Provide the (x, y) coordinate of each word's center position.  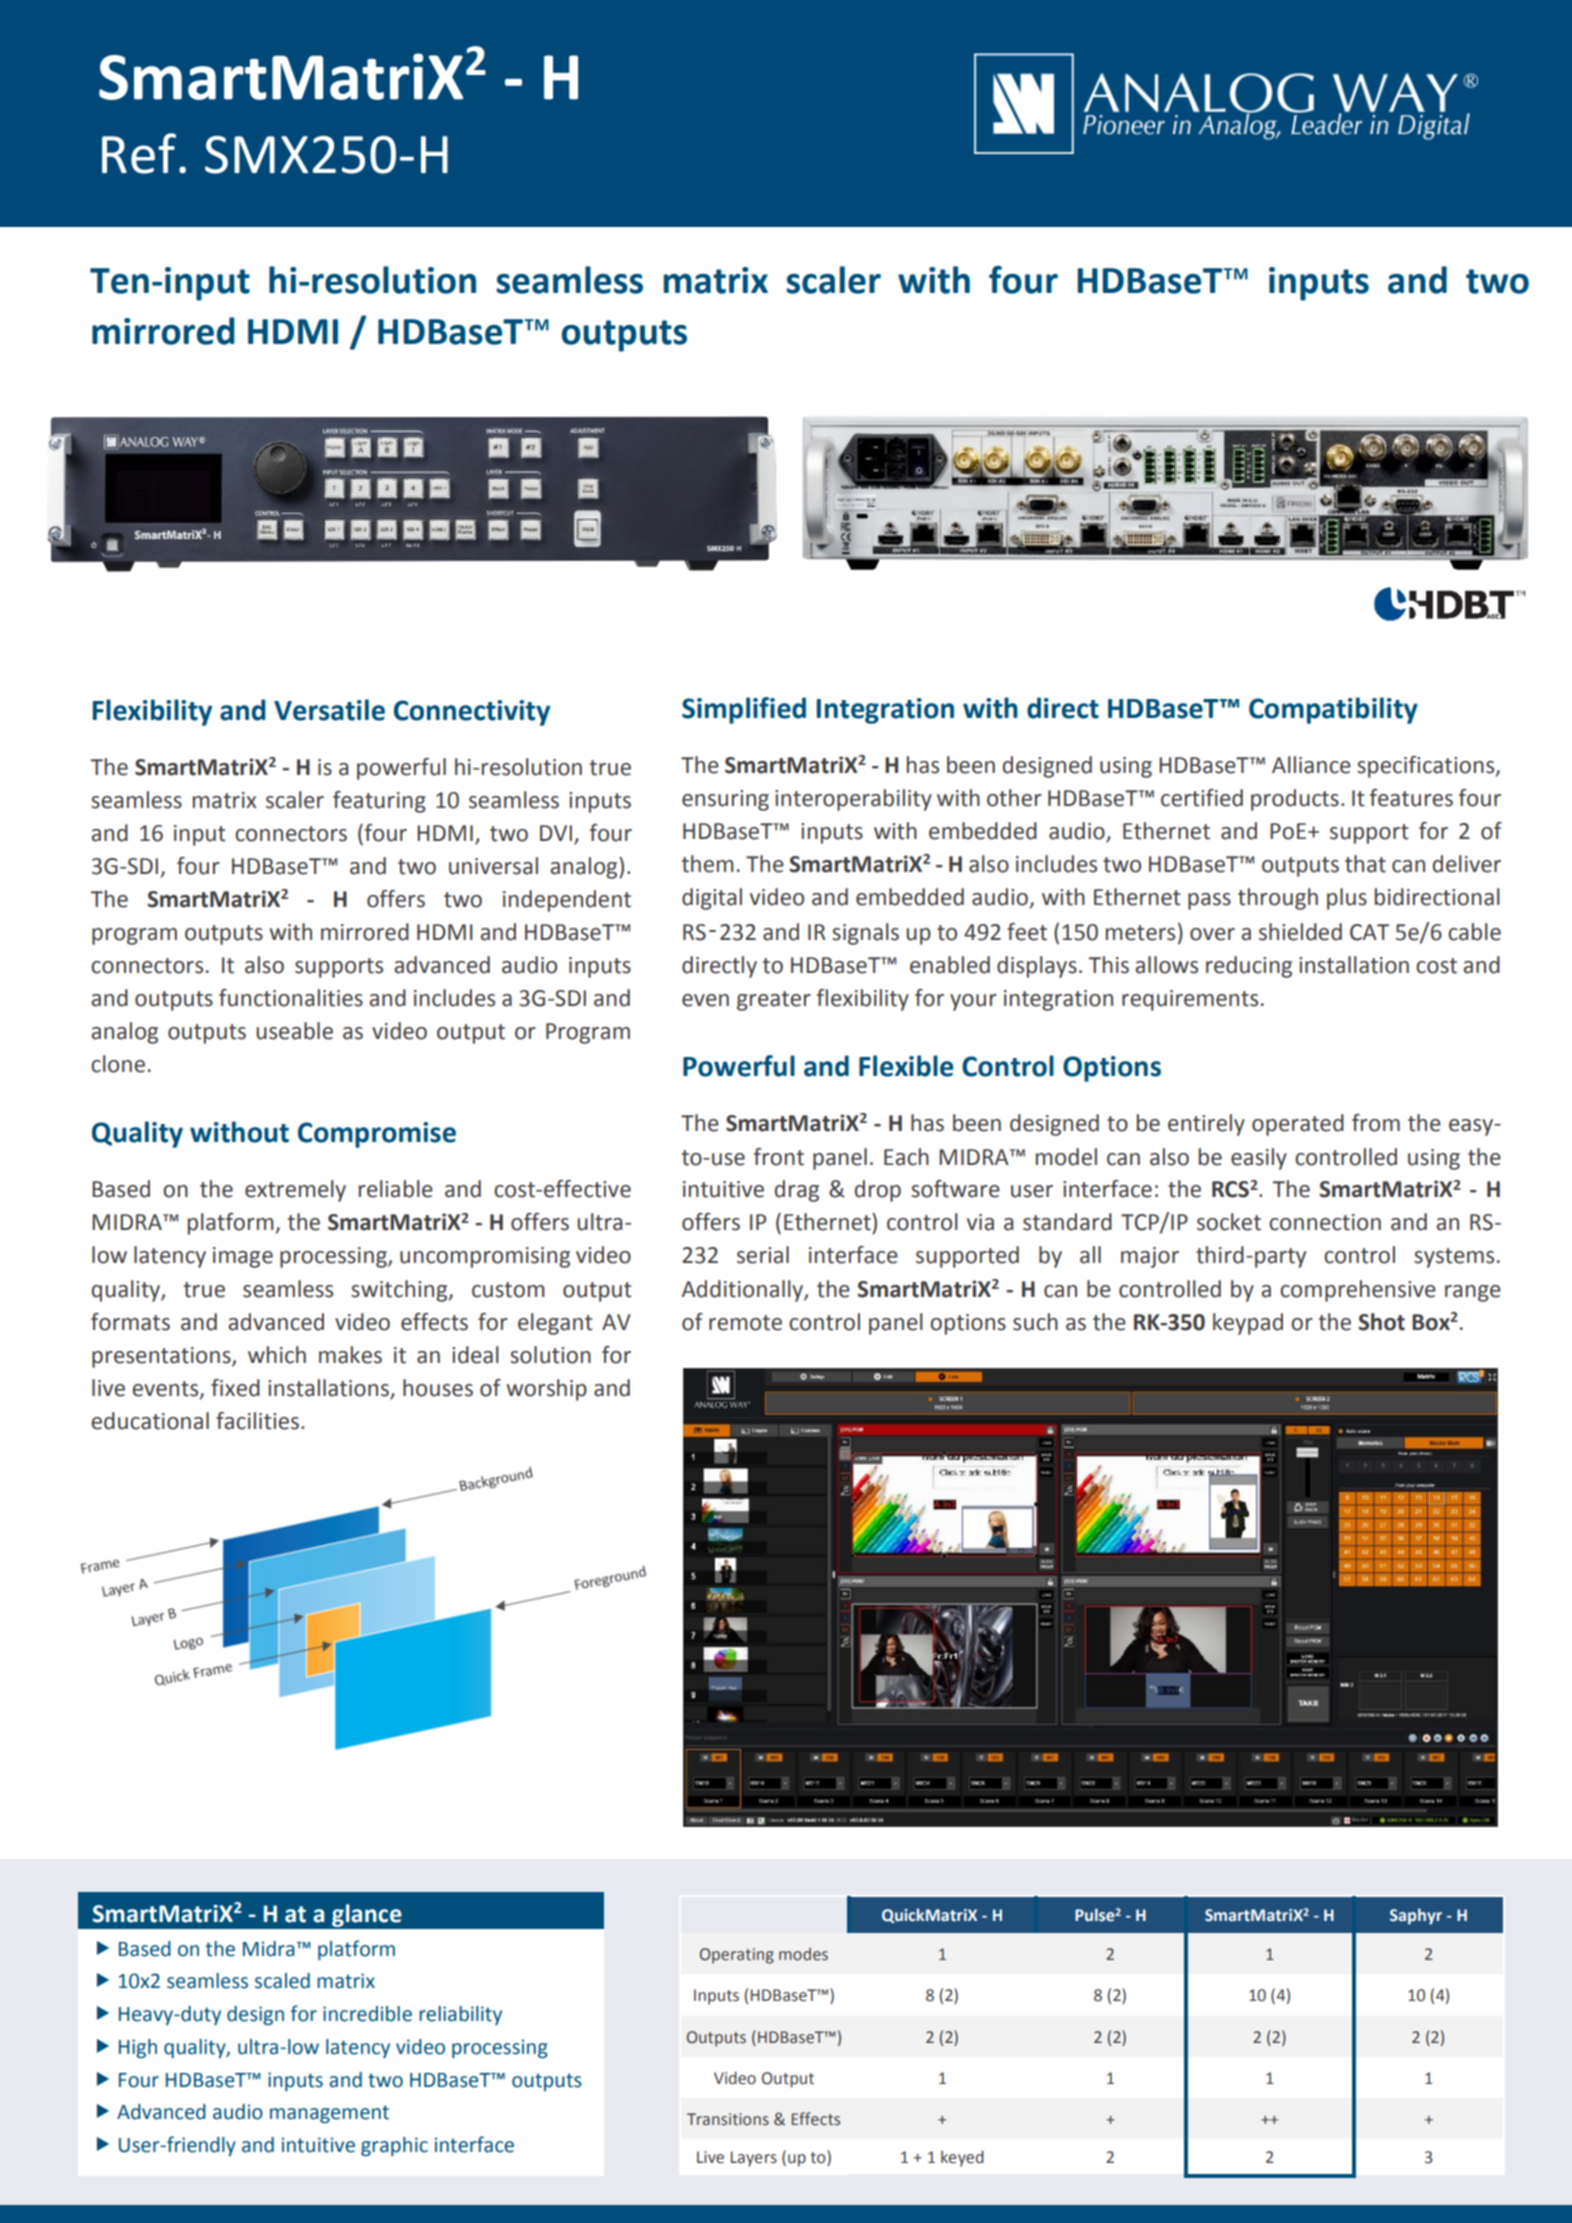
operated (1298, 1125)
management (329, 2114)
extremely (295, 1191)
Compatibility (1333, 710)
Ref (139, 153)
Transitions (728, 2119)
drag (797, 1191)
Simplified (744, 710)
